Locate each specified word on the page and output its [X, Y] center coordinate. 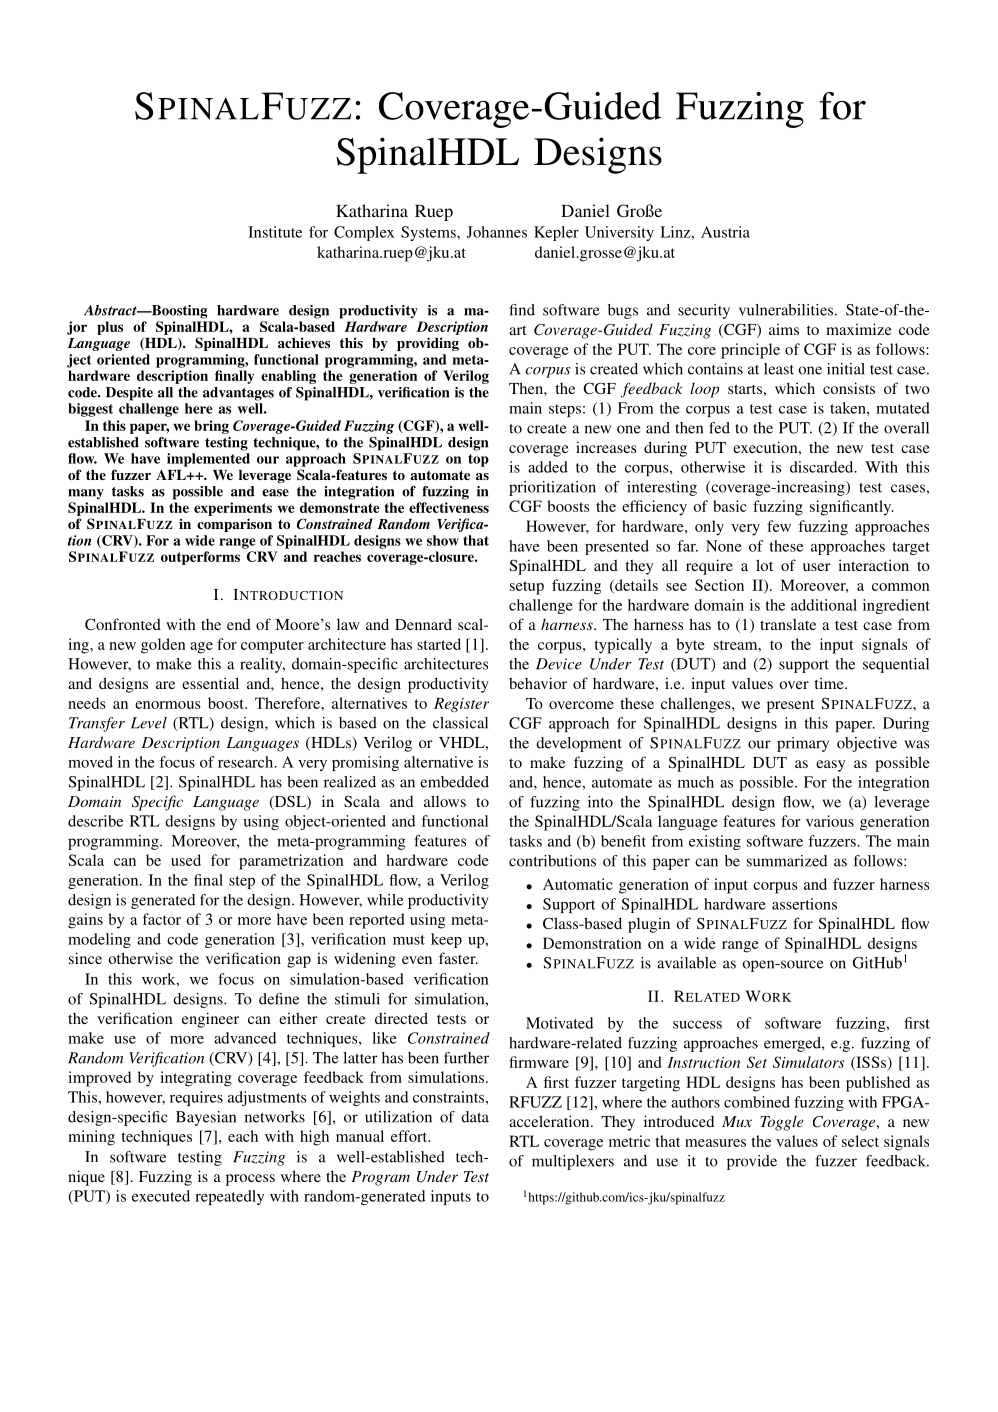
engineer [210, 1020]
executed [161, 1196]
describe [95, 821]
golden [163, 646]
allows [445, 801]
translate [788, 624]
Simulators [809, 1062]
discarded [823, 467]
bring [211, 427]
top [478, 460]
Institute [275, 232]
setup [527, 588]
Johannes [497, 232]
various [830, 821]
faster [458, 958]
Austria [725, 232]
